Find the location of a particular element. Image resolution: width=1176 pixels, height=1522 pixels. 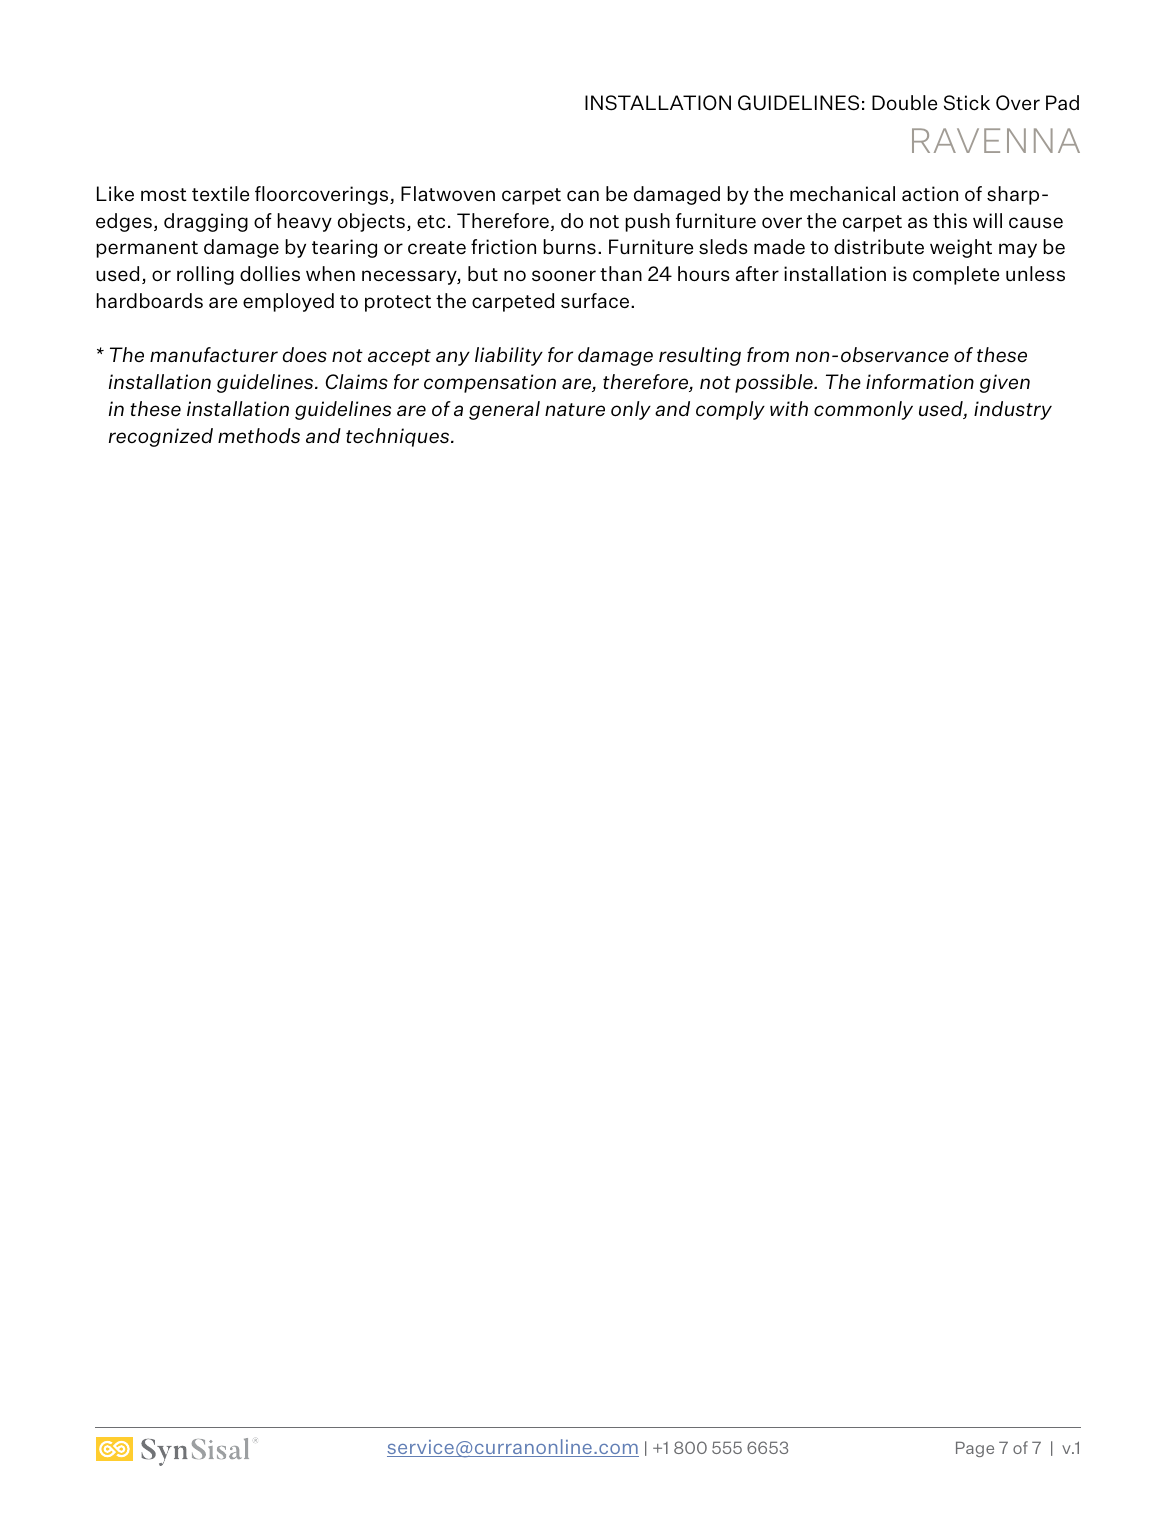

can is located at coordinates (583, 195).
